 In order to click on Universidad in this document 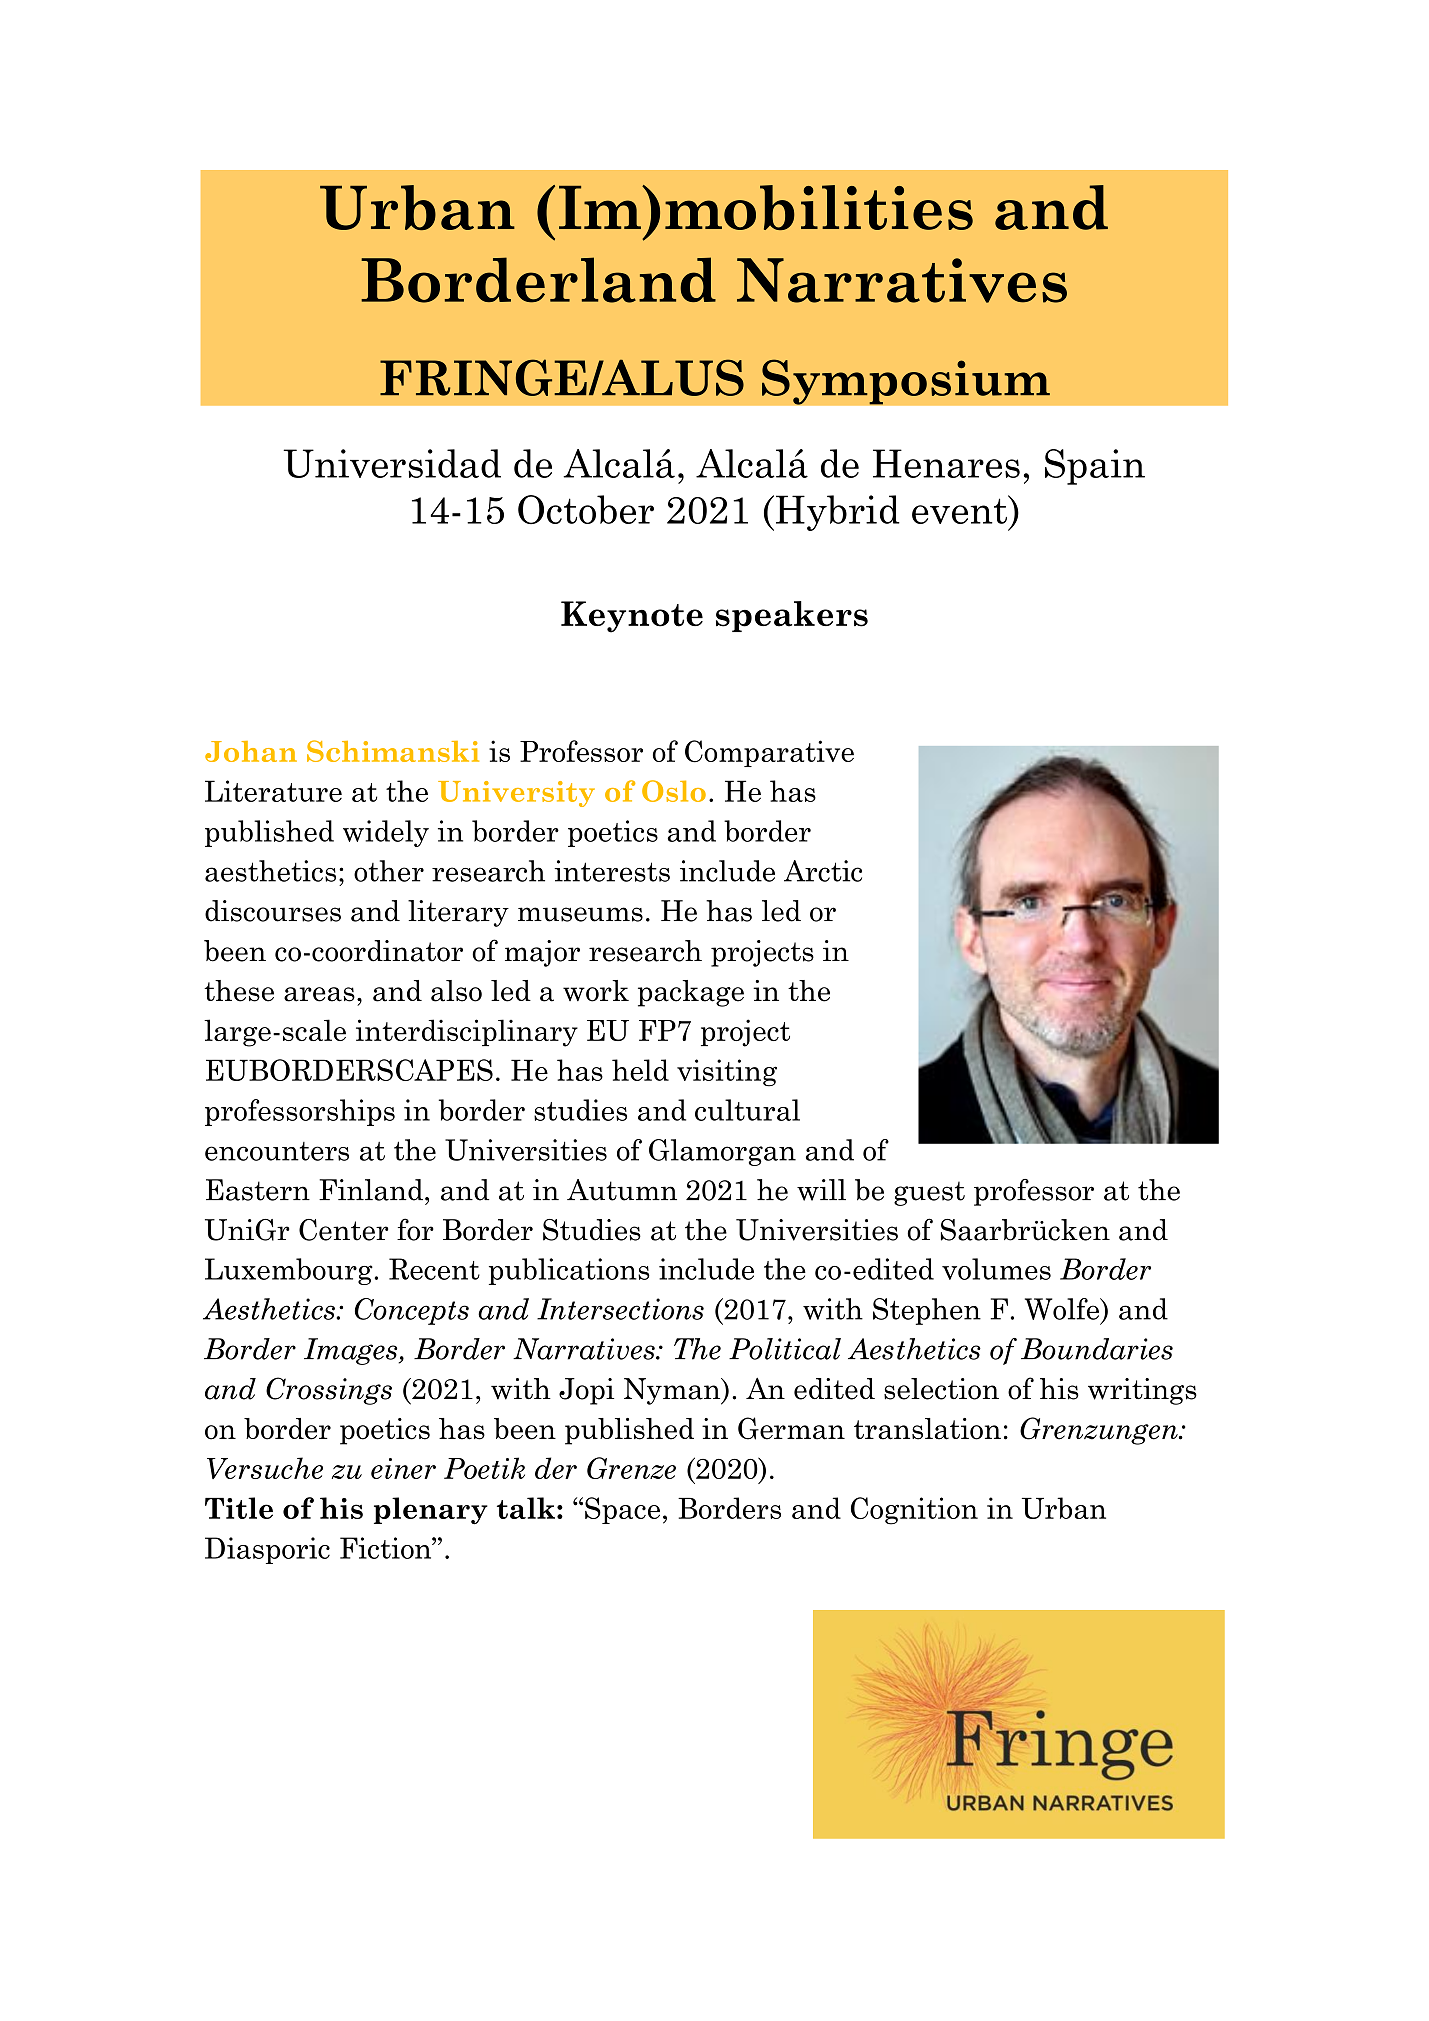, I will do `click(392, 463)`.
